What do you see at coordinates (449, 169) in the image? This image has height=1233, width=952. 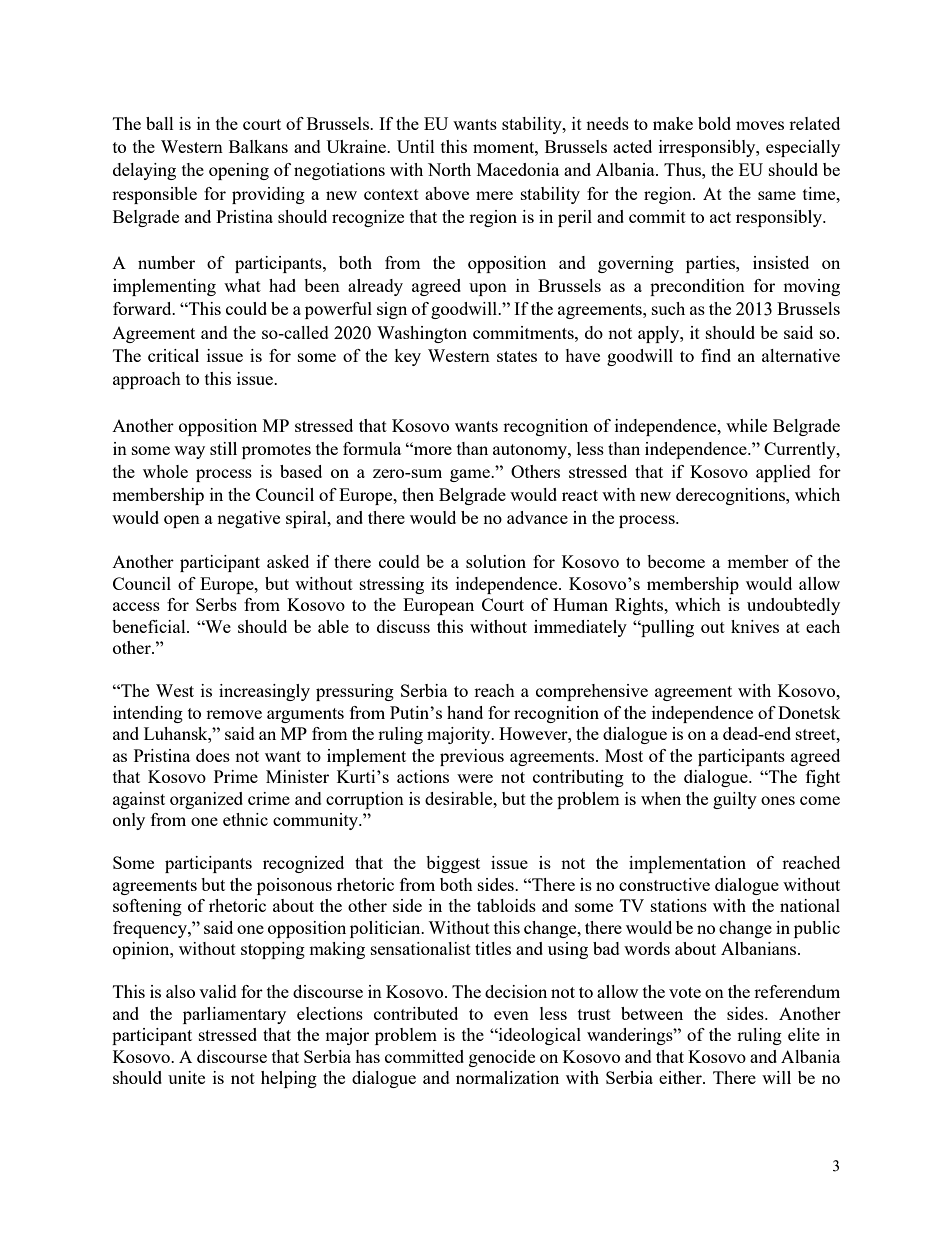 I see `North` at bounding box center [449, 169].
